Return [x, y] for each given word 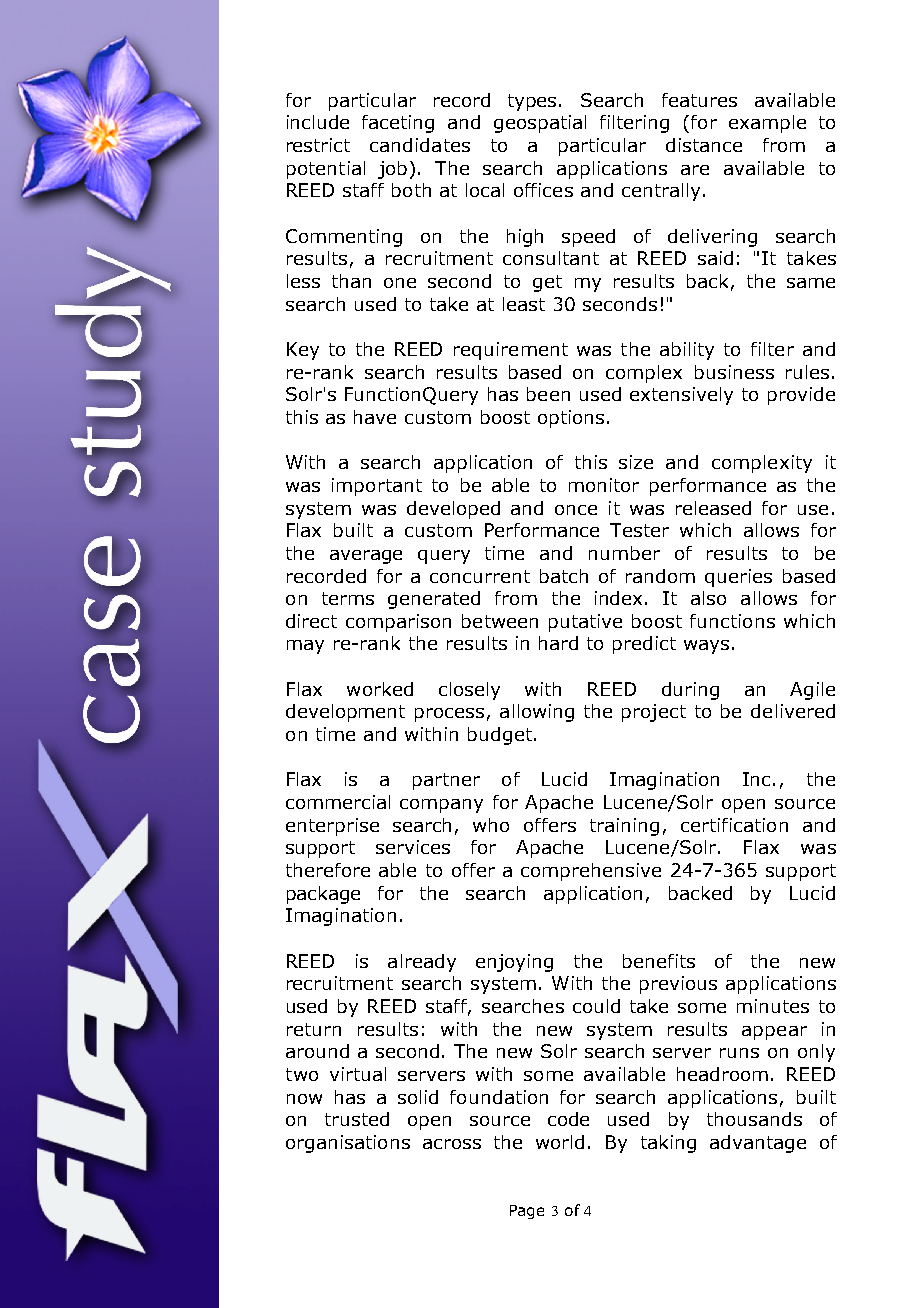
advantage [758, 1144]
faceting [398, 124]
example [767, 124]
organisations [348, 1144]
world [560, 1142]
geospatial [540, 124]
